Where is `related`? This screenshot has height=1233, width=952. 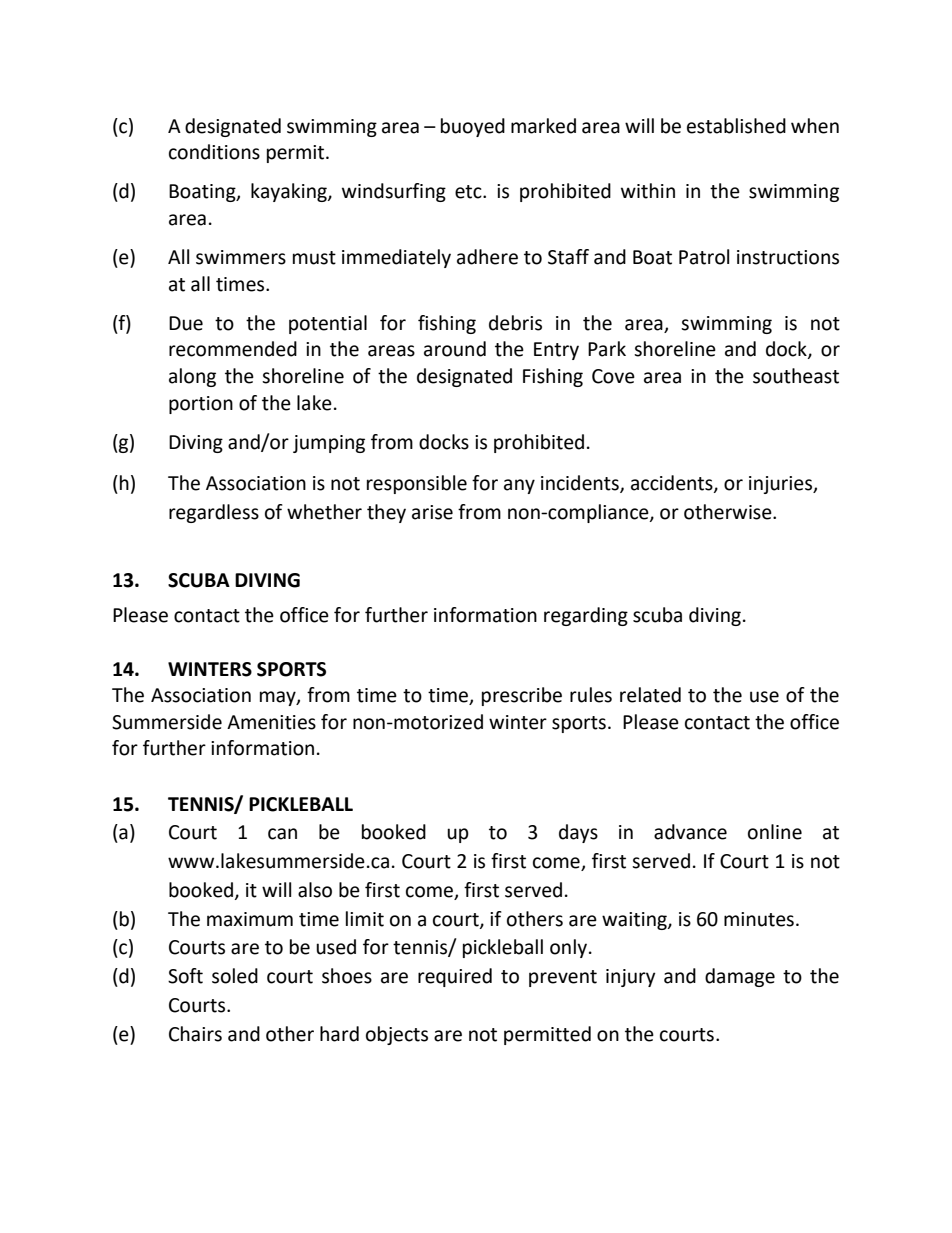
related is located at coordinates (650, 695).
